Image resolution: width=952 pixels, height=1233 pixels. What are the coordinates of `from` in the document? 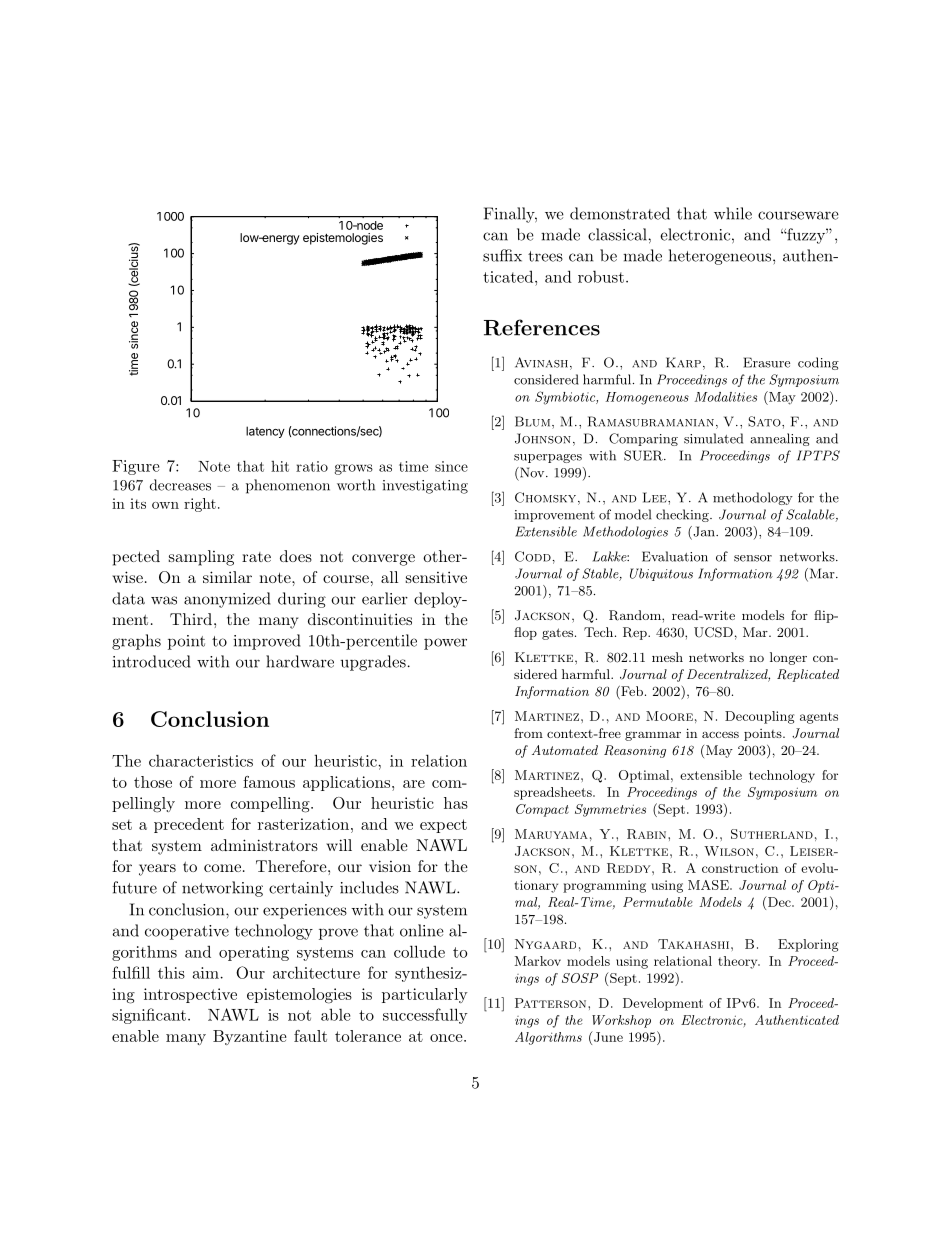 It's located at (528, 733).
